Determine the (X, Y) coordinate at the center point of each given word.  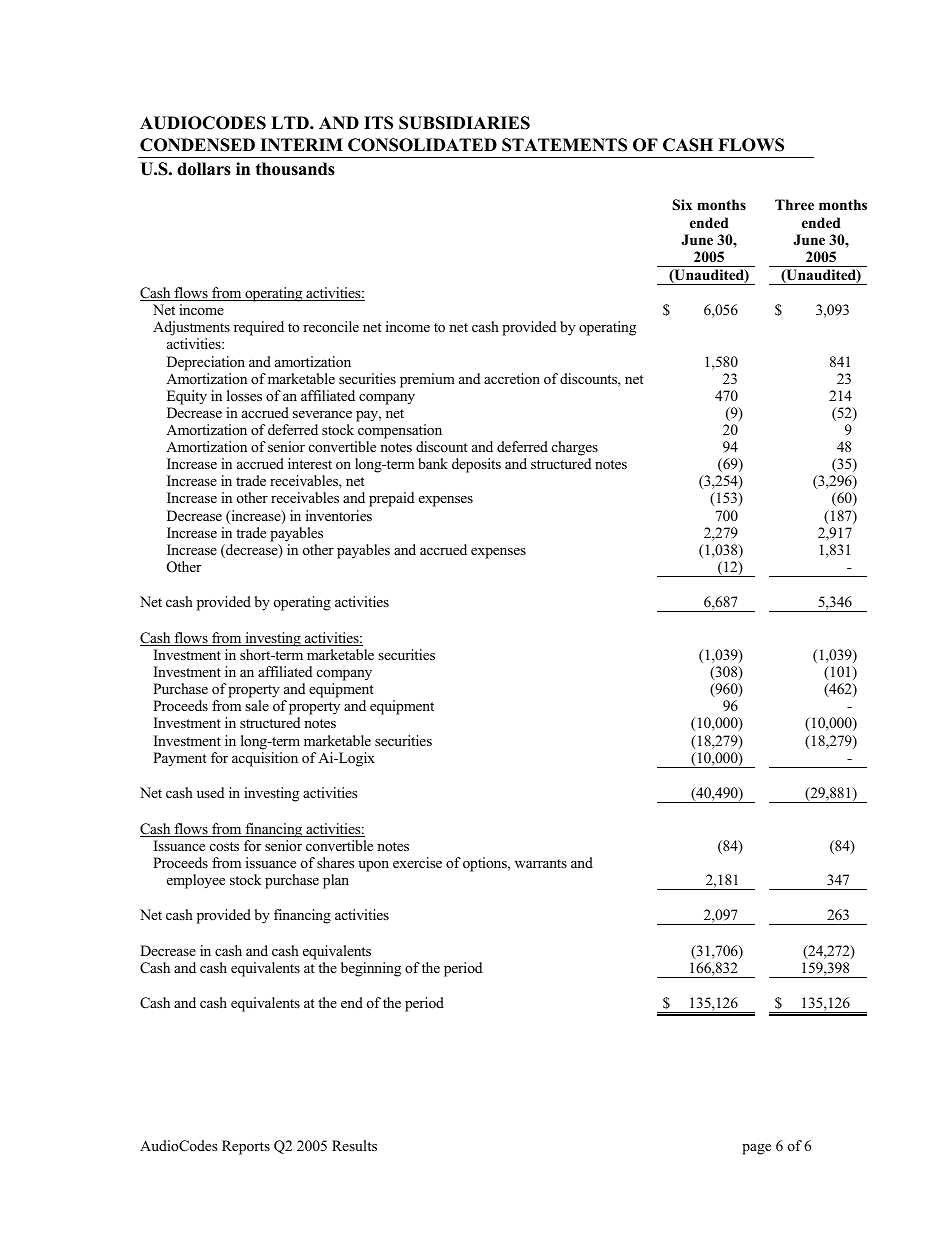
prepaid (391, 499)
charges (575, 448)
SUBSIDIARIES (464, 123)
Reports (246, 1147)
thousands (295, 169)
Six (683, 205)
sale (257, 705)
